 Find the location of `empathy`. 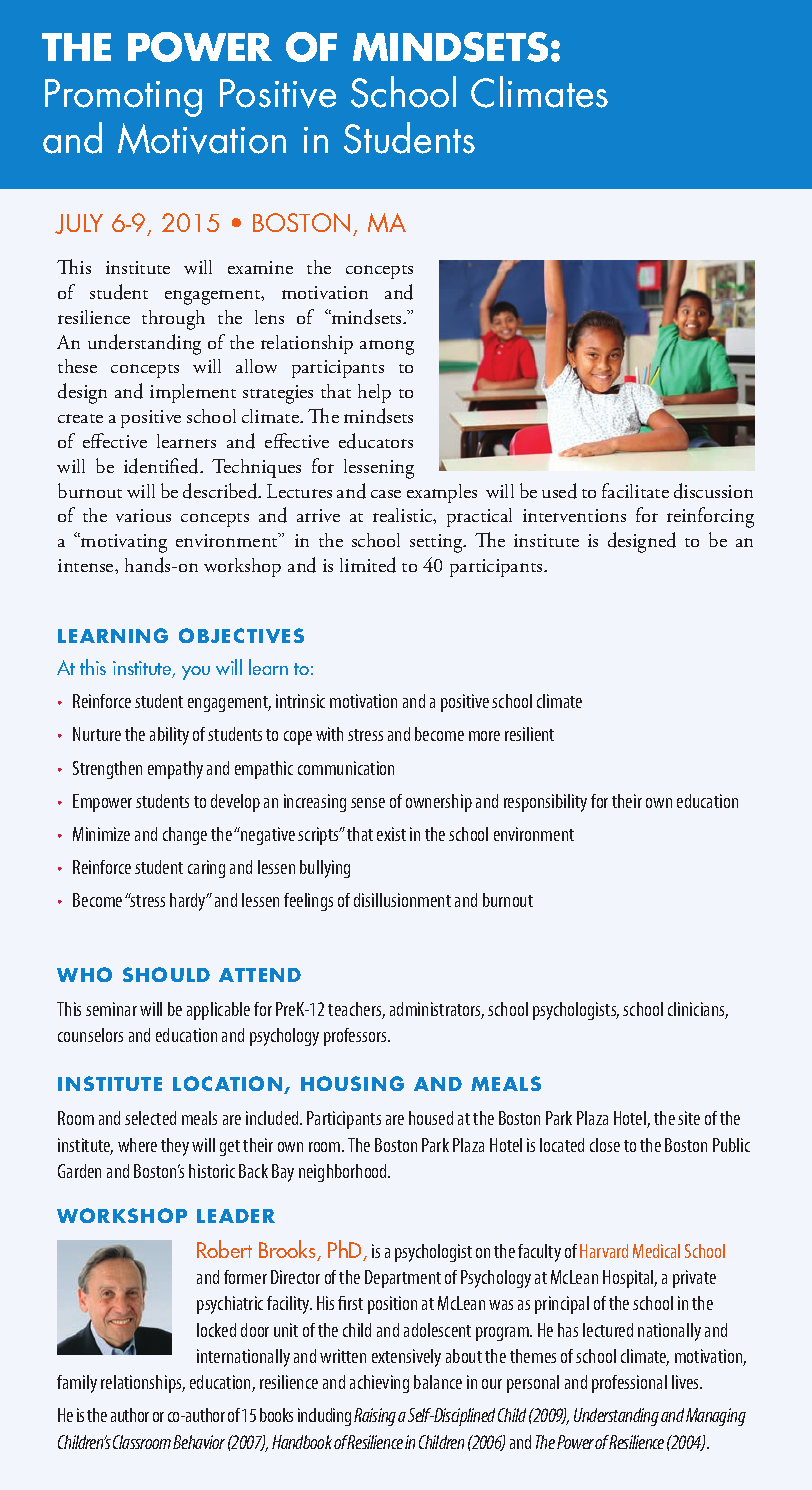

empathy is located at coordinates (175, 770).
